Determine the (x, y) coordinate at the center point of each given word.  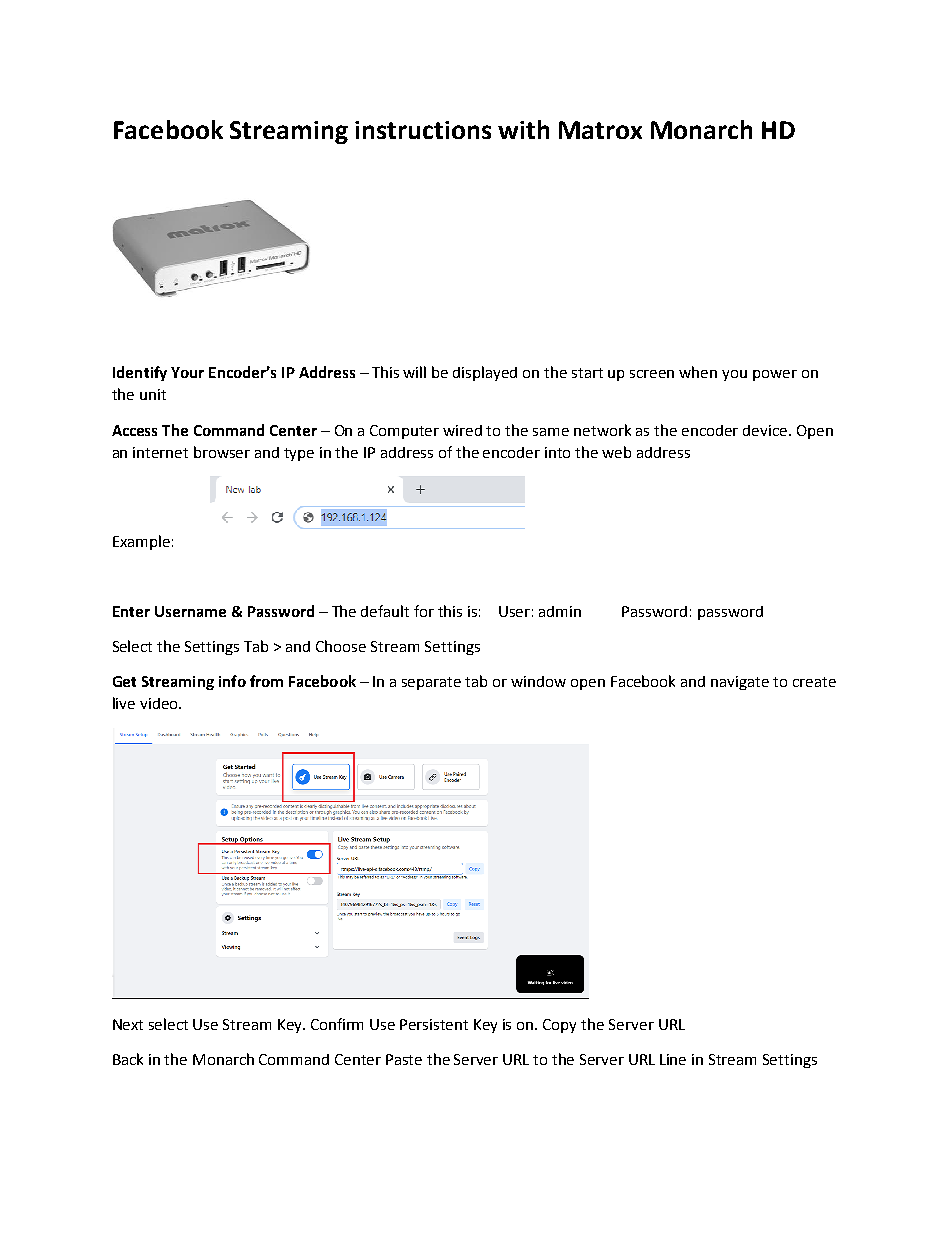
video (160, 703)
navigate (740, 683)
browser (222, 452)
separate (431, 683)
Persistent (434, 1024)
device (766, 430)
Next (128, 1024)
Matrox (600, 130)
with (523, 129)
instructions (423, 130)
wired (462, 430)
